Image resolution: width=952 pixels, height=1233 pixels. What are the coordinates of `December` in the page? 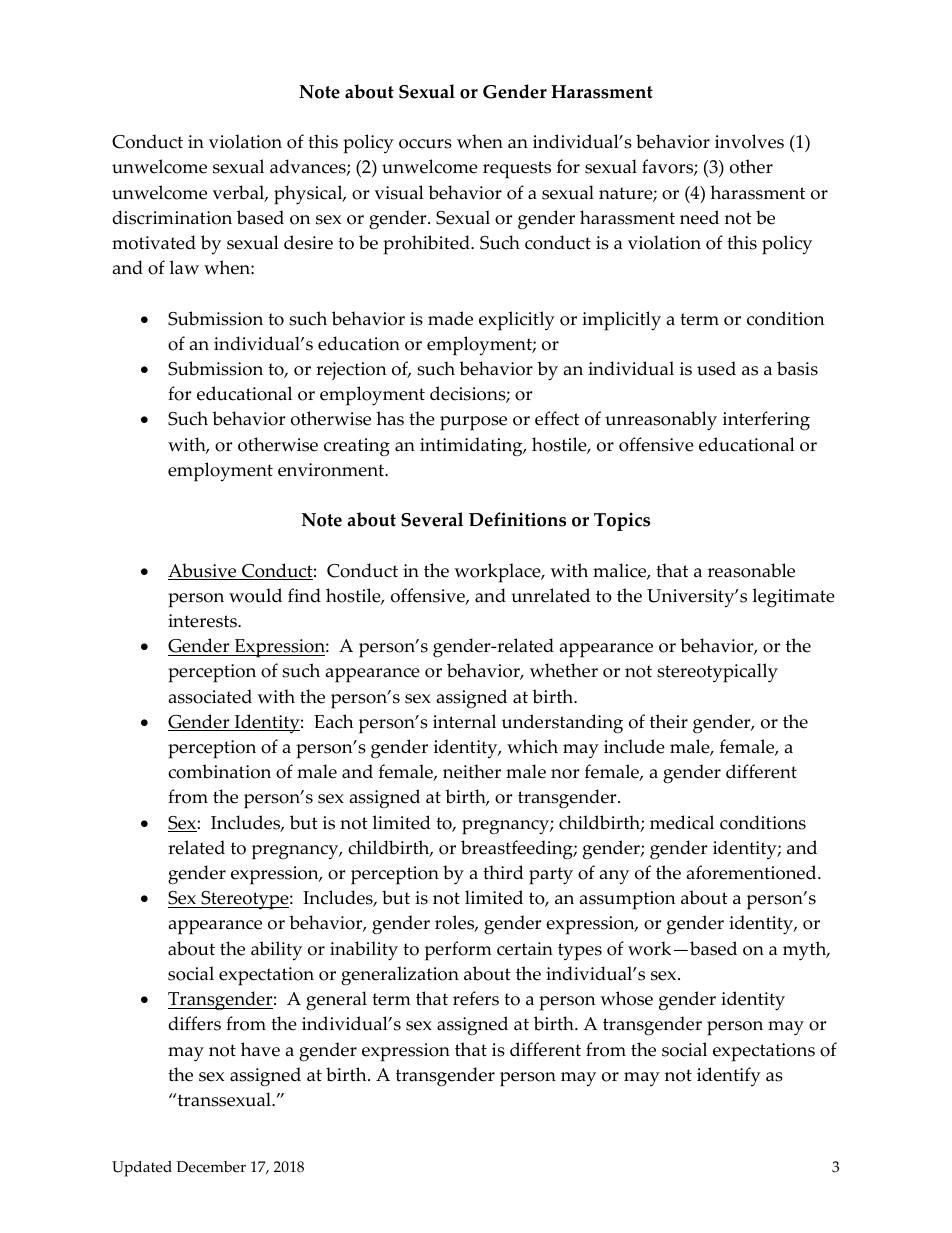 It's located at (211, 1167).
